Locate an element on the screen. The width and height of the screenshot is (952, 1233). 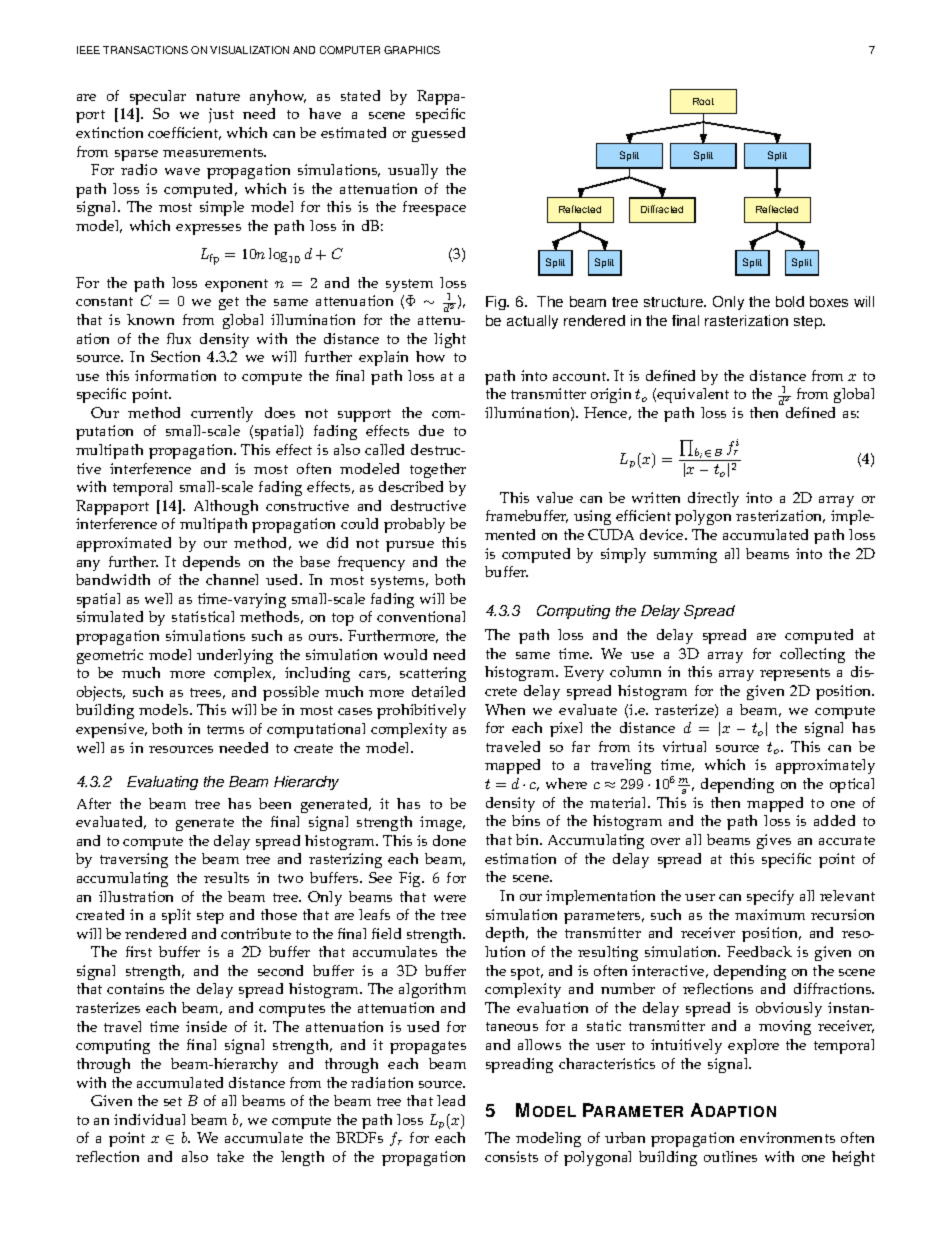
specular is located at coordinates (158, 97).
